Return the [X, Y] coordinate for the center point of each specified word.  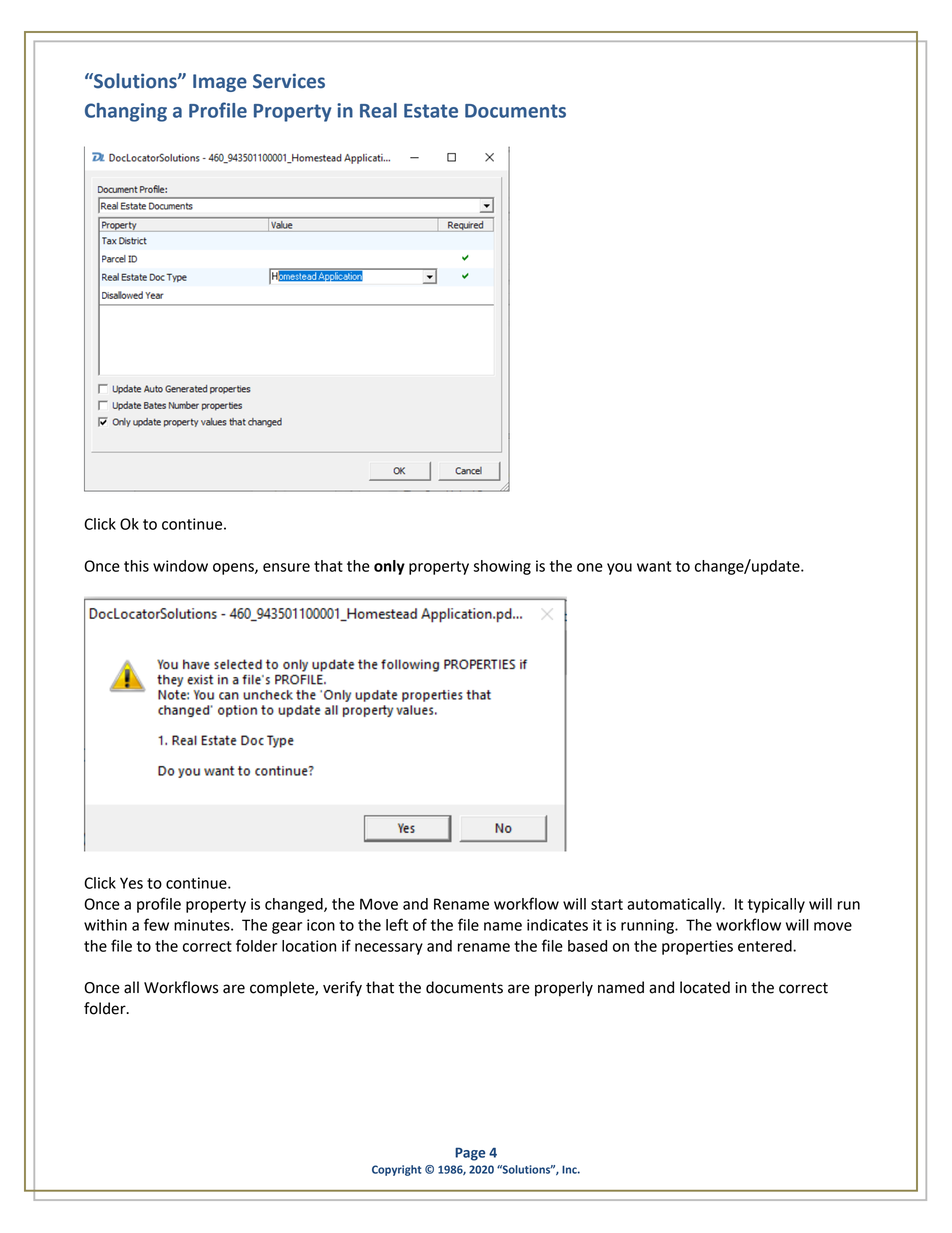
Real [378, 110]
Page [470, 1154]
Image [220, 83]
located [705, 987]
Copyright [396, 1170]
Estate [431, 111]
